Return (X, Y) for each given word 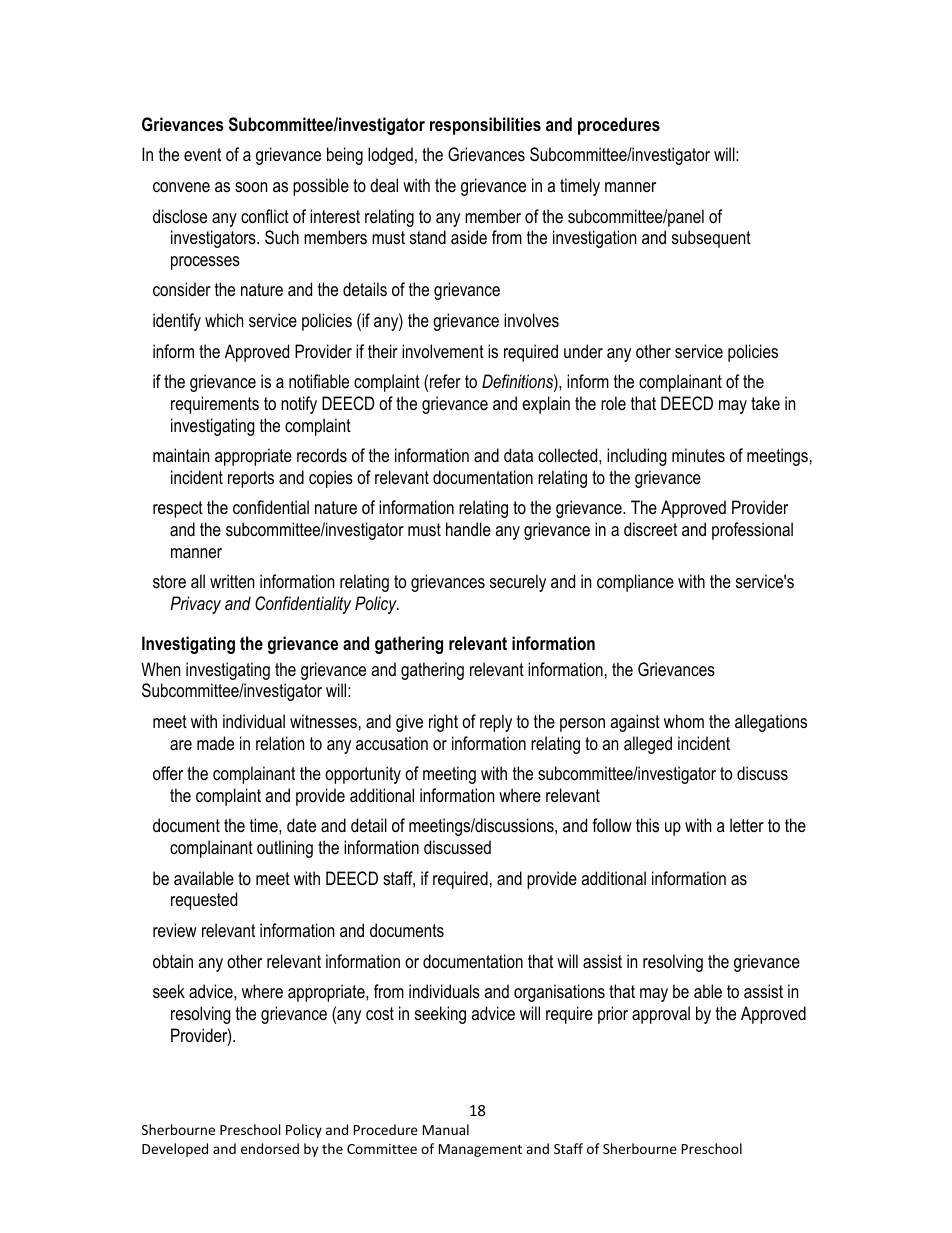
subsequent (711, 239)
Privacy (195, 605)
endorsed (270, 1148)
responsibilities (485, 126)
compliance (635, 583)
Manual (446, 1129)
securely (518, 583)
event (202, 154)
